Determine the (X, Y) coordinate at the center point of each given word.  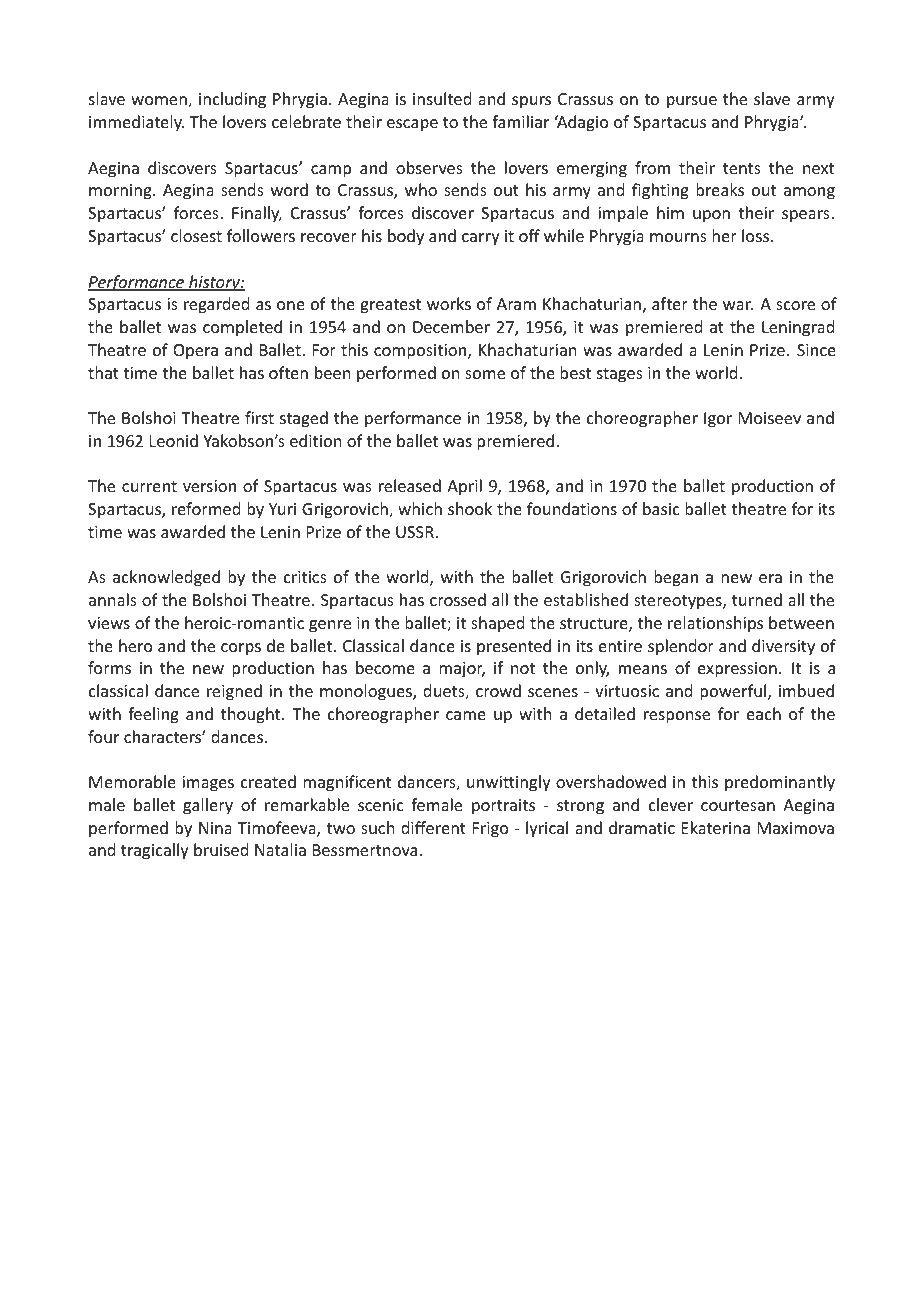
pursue (692, 102)
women (160, 102)
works (449, 303)
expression (737, 670)
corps (241, 649)
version (209, 486)
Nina (215, 828)
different (433, 827)
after (670, 303)
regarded (216, 305)
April (464, 487)
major (462, 670)
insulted (442, 98)
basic (661, 508)
